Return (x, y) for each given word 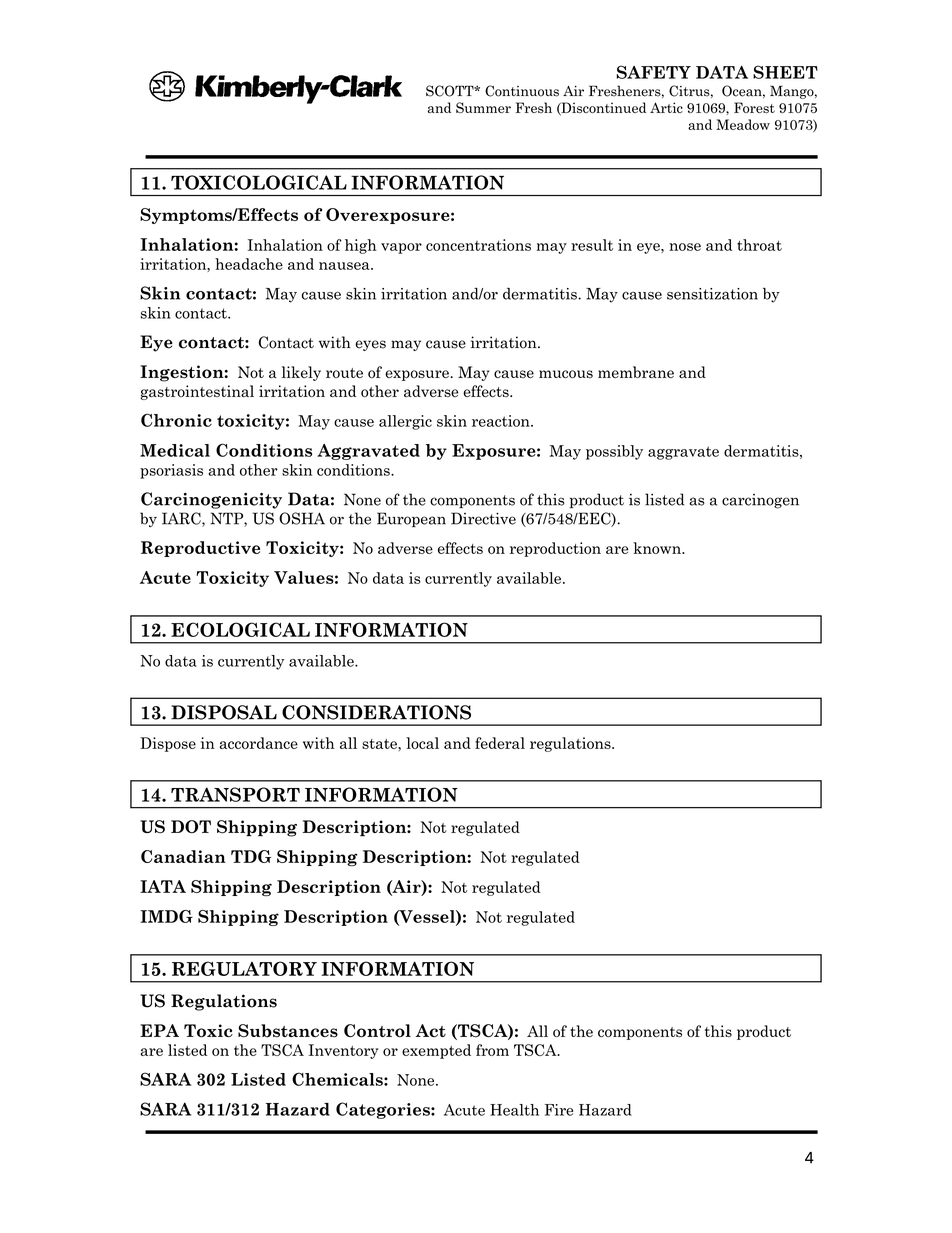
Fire (559, 1110)
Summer (483, 107)
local (422, 743)
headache (249, 264)
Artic (666, 107)
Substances (288, 1031)
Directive (483, 518)
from (492, 1050)
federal (500, 743)
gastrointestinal (197, 392)
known (658, 548)
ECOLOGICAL (240, 629)
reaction (502, 421)
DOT (191, 827)
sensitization (712, 294)
